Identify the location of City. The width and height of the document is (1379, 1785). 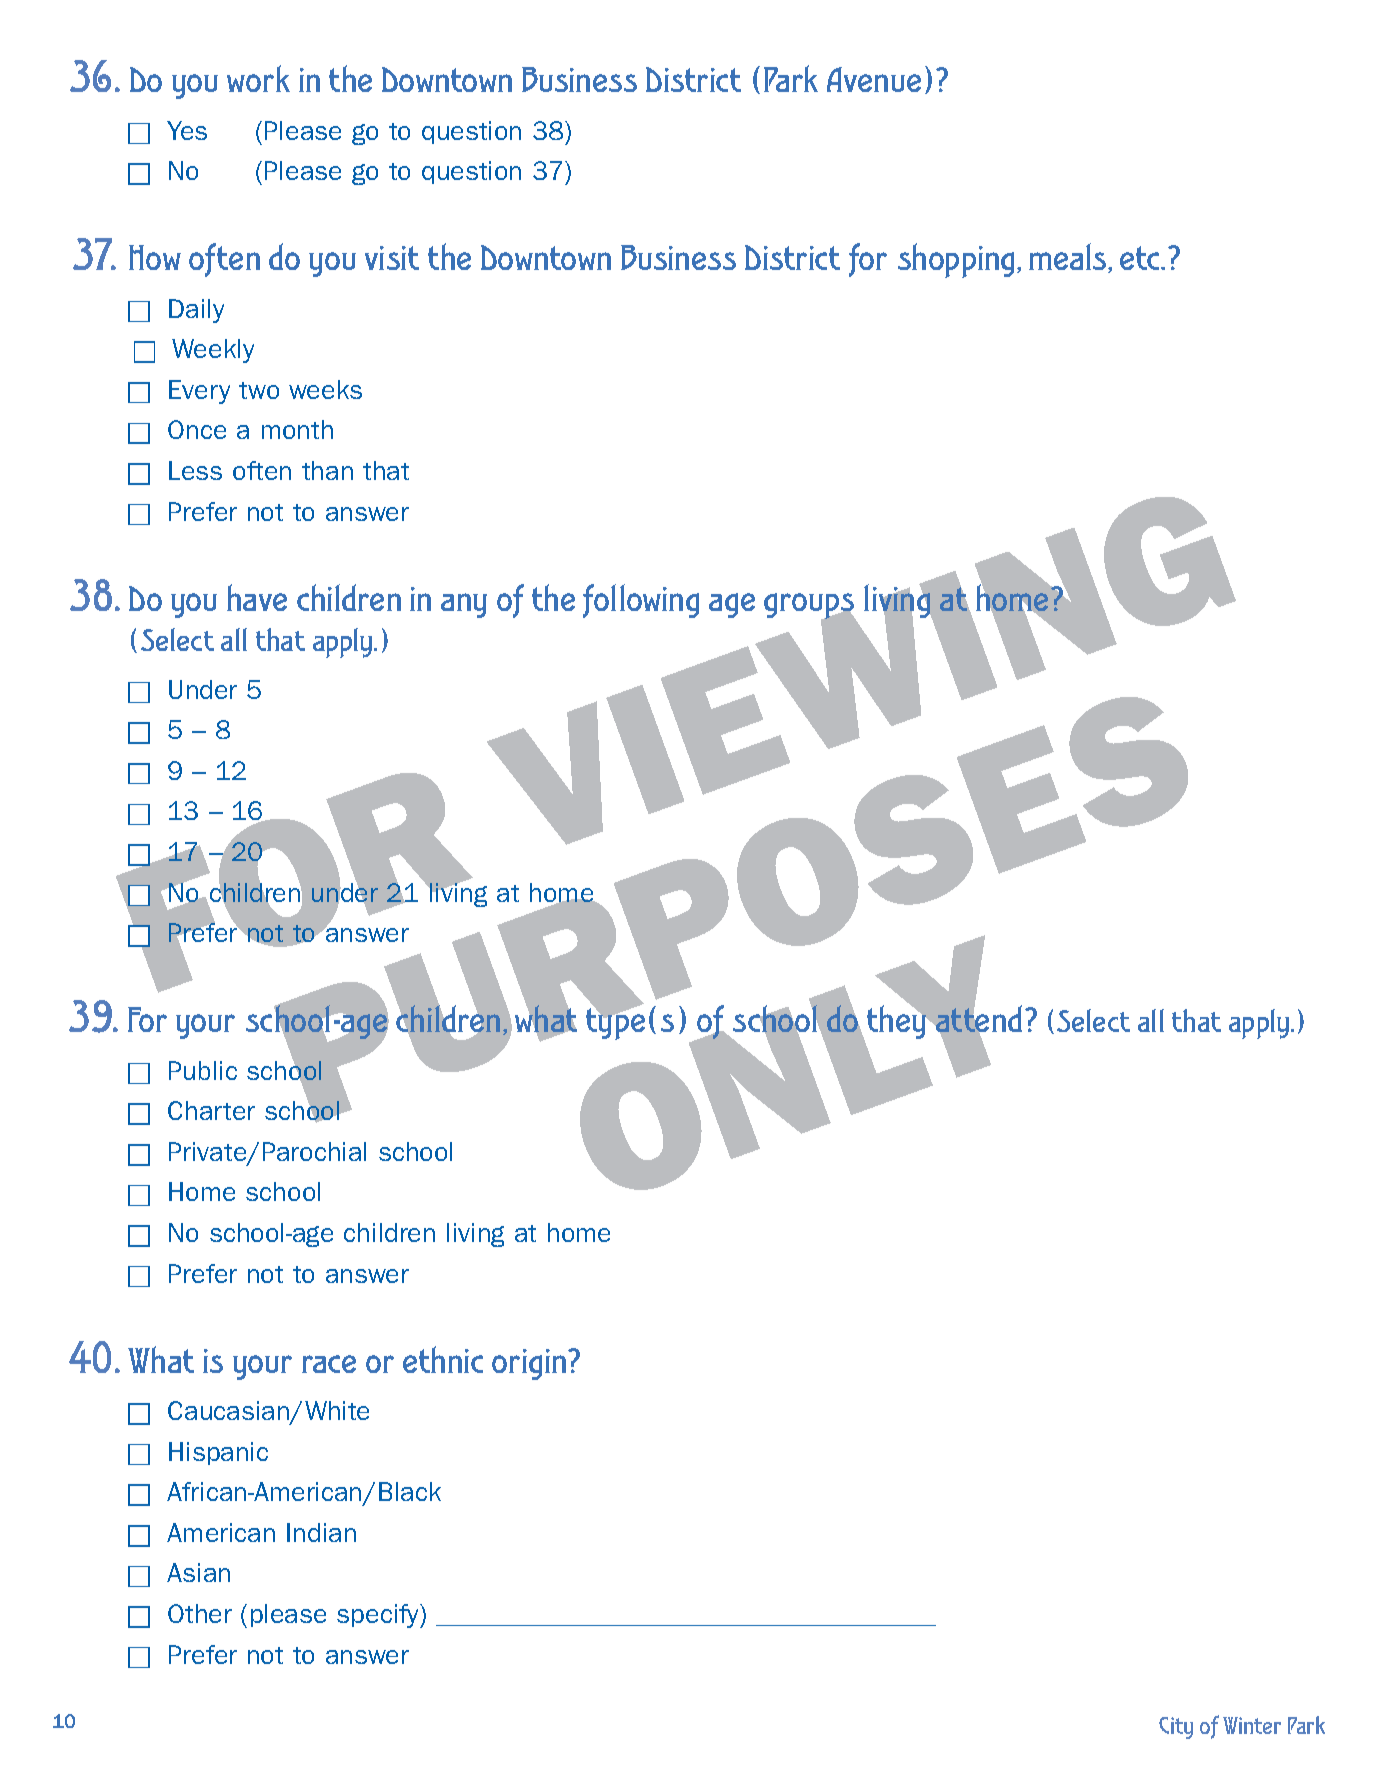
(1176, 1728).
